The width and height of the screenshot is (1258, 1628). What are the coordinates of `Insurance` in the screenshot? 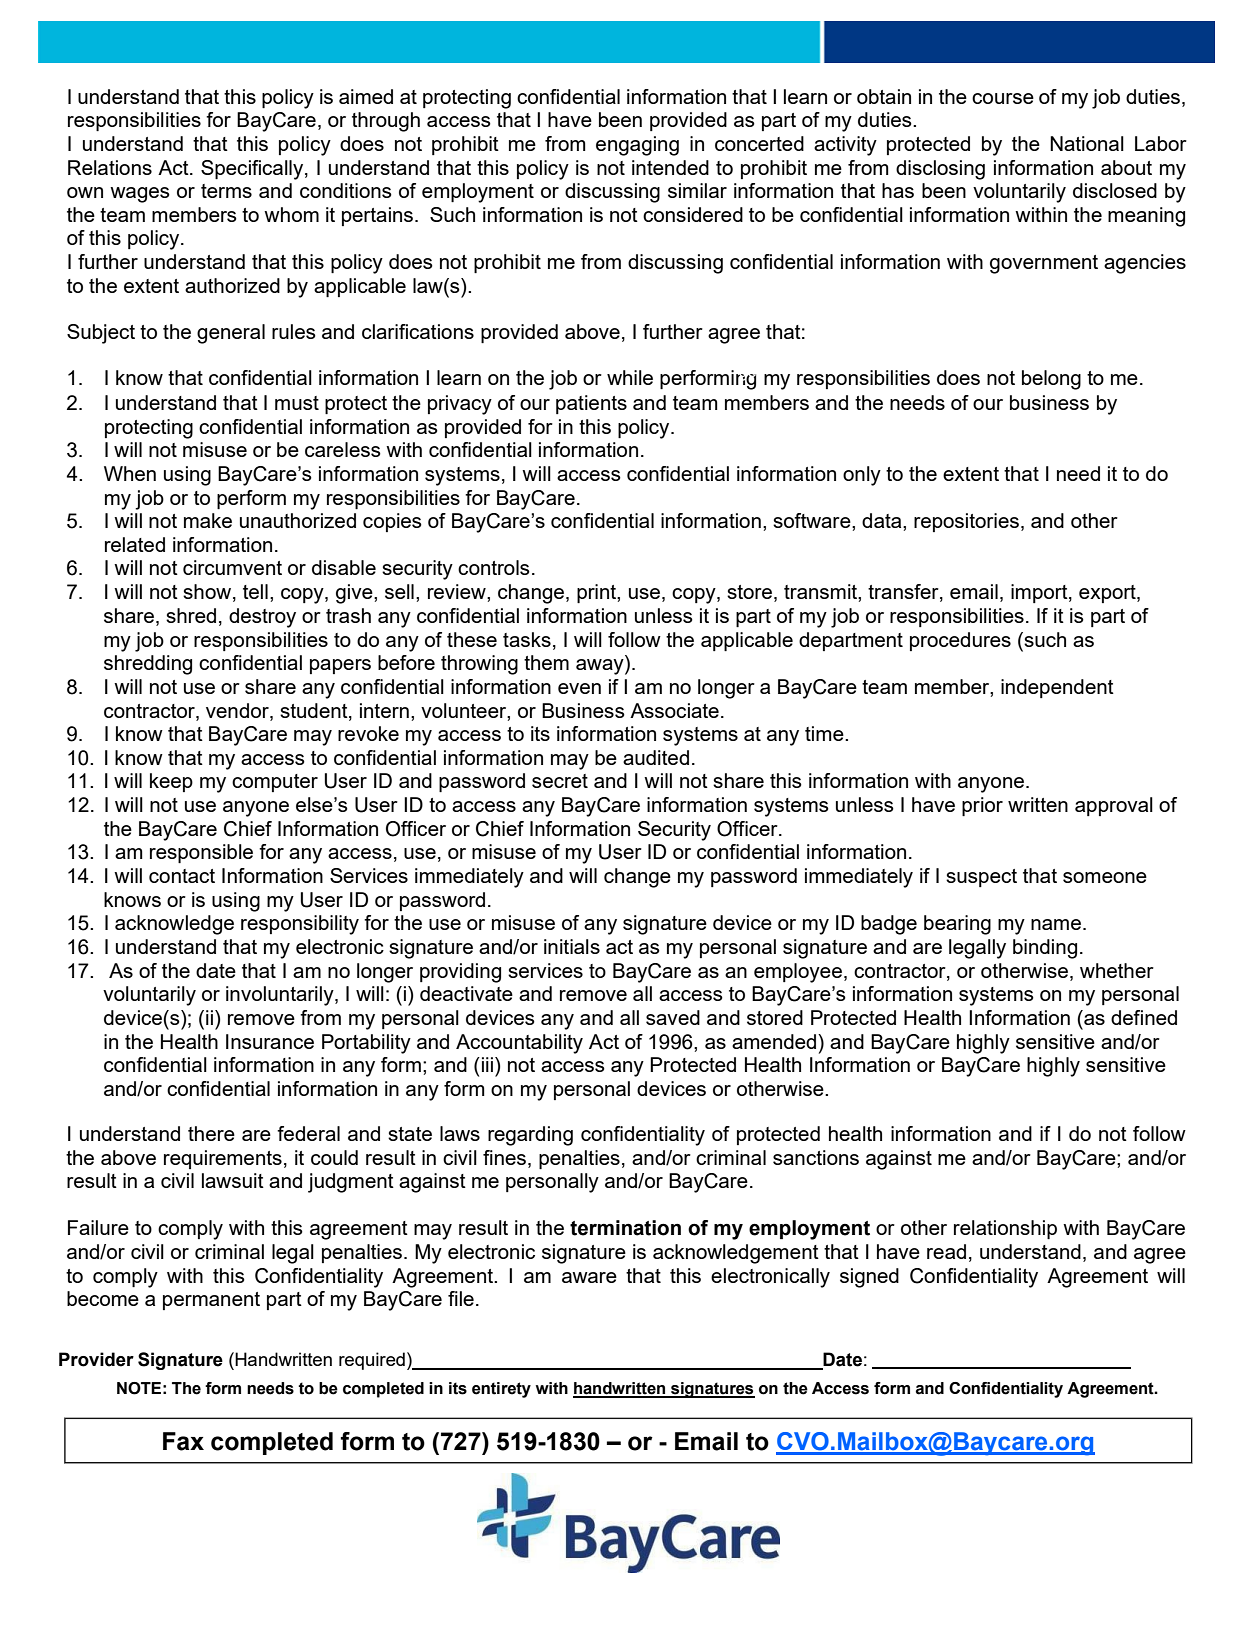 It's located at (270, 1041).
